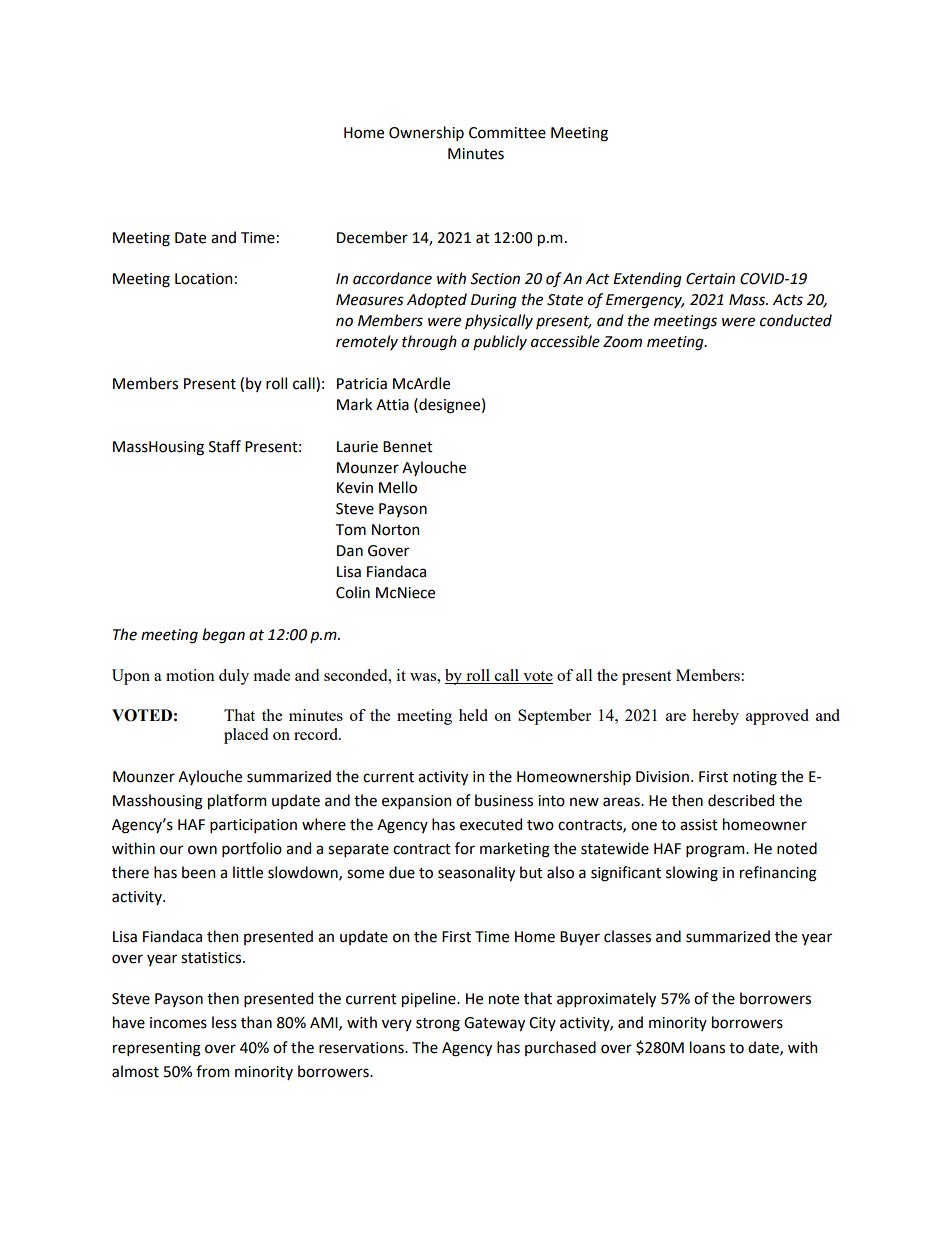  Describe the element at coordinates (507, 133) in the document. I see `Committee` at that location.
